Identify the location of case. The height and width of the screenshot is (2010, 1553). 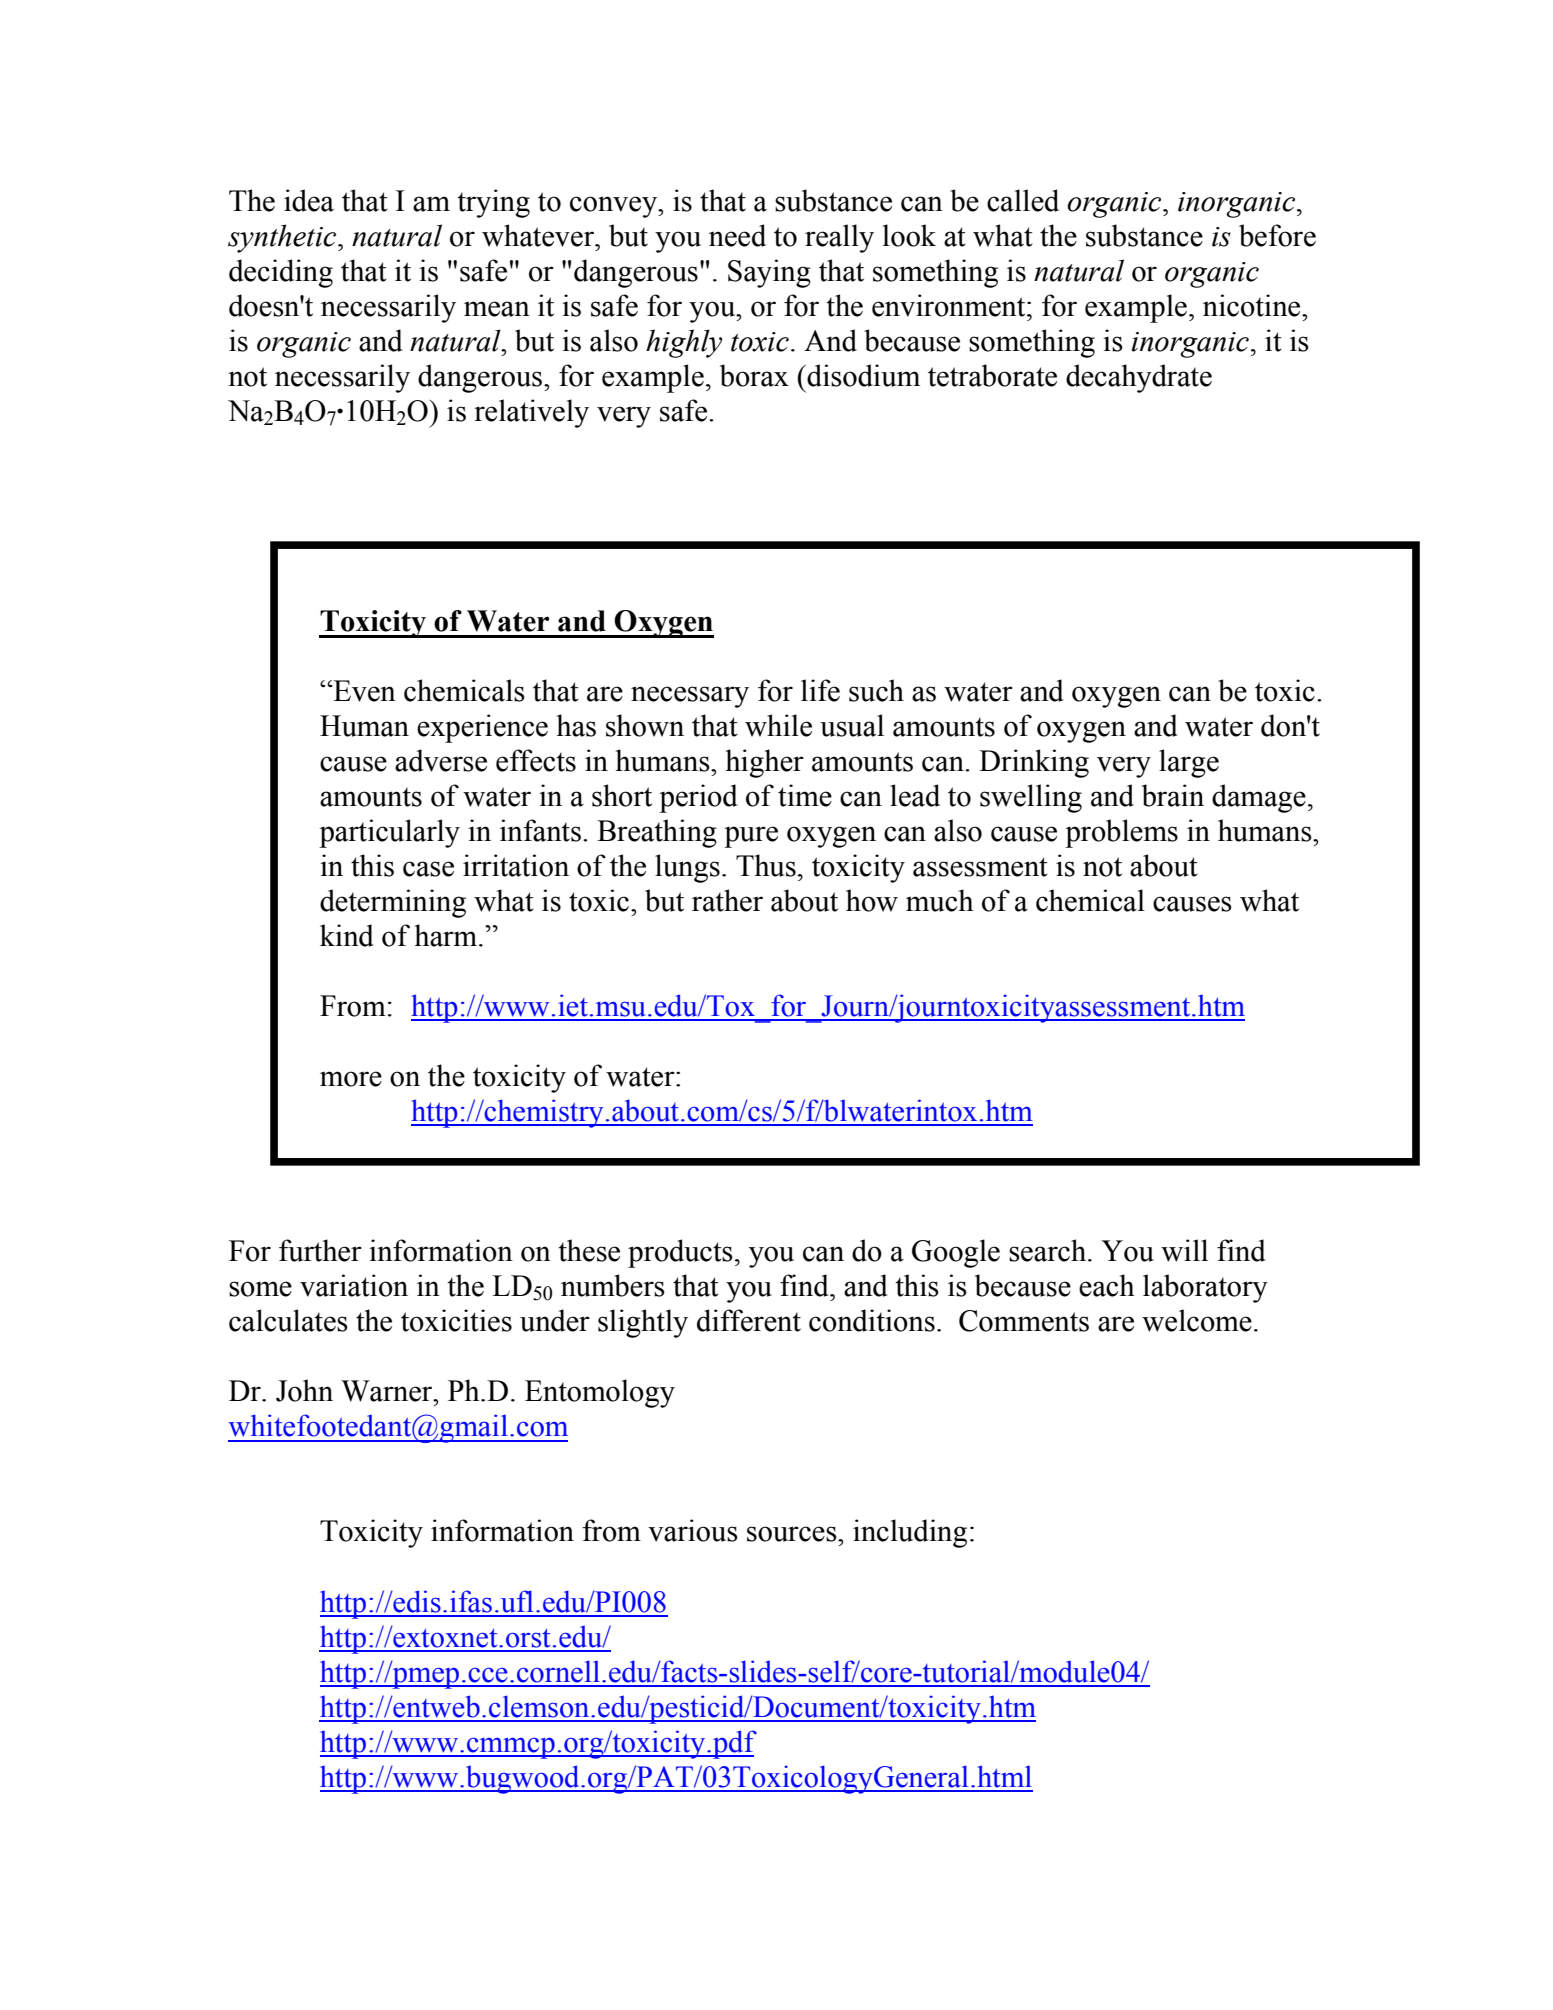
(428, 869).
